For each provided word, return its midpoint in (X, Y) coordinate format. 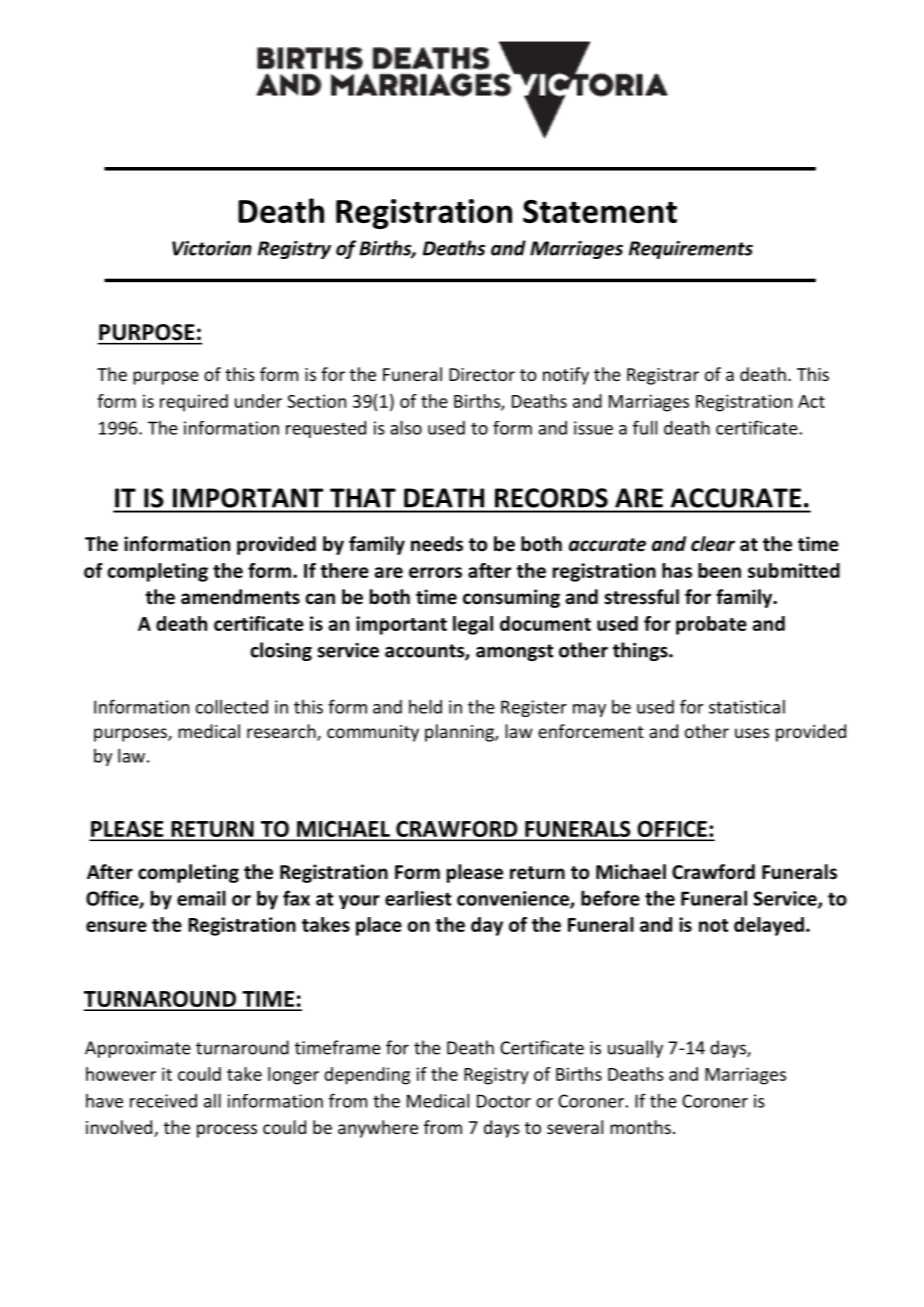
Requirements (691, 250)
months (640, 1127)
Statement (600, 211)
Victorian (212, 248)
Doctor (504, 1101)
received (163, 1101)
